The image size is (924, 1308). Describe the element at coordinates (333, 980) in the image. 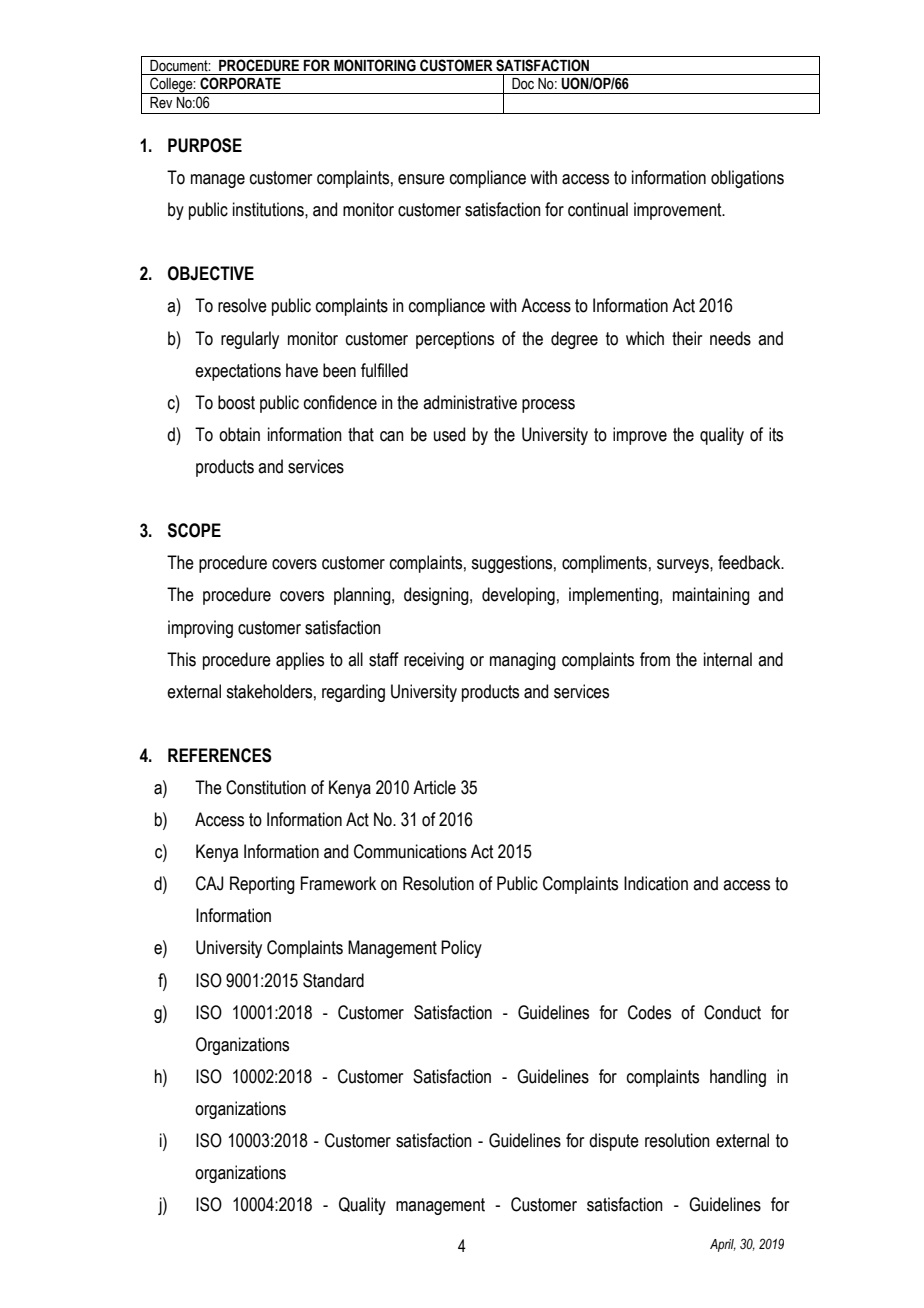

I see `Standard` at that location.
